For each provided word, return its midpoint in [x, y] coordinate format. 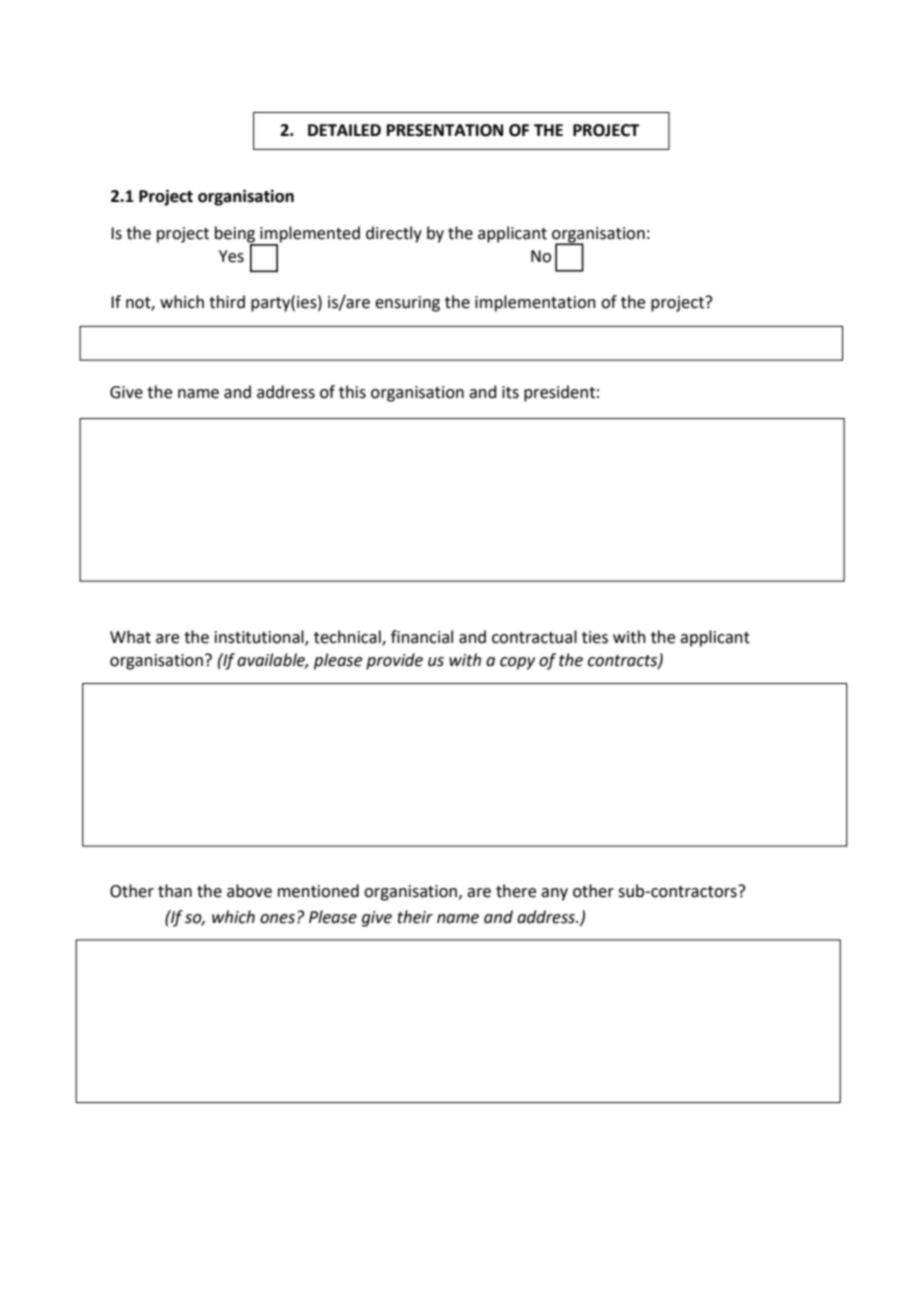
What [130, 637]
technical [348, 637]
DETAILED [344, 130]
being [236, 235]
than [175, 891]
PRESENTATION [445, 130]
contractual [534, 637]
